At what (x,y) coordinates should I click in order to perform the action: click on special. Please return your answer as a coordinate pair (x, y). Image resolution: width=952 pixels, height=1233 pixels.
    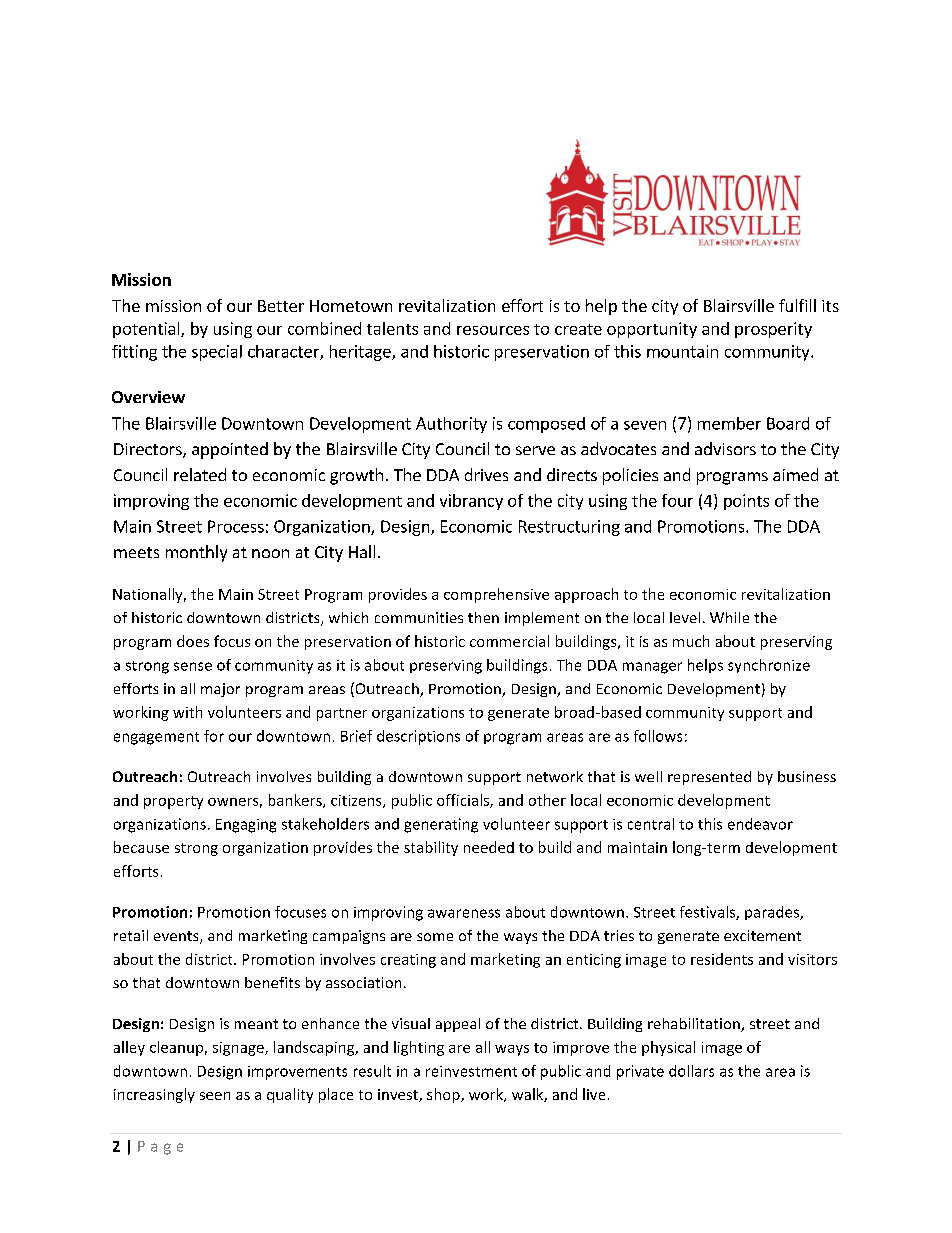
    Looking at the image, I should click on (217, 353).
